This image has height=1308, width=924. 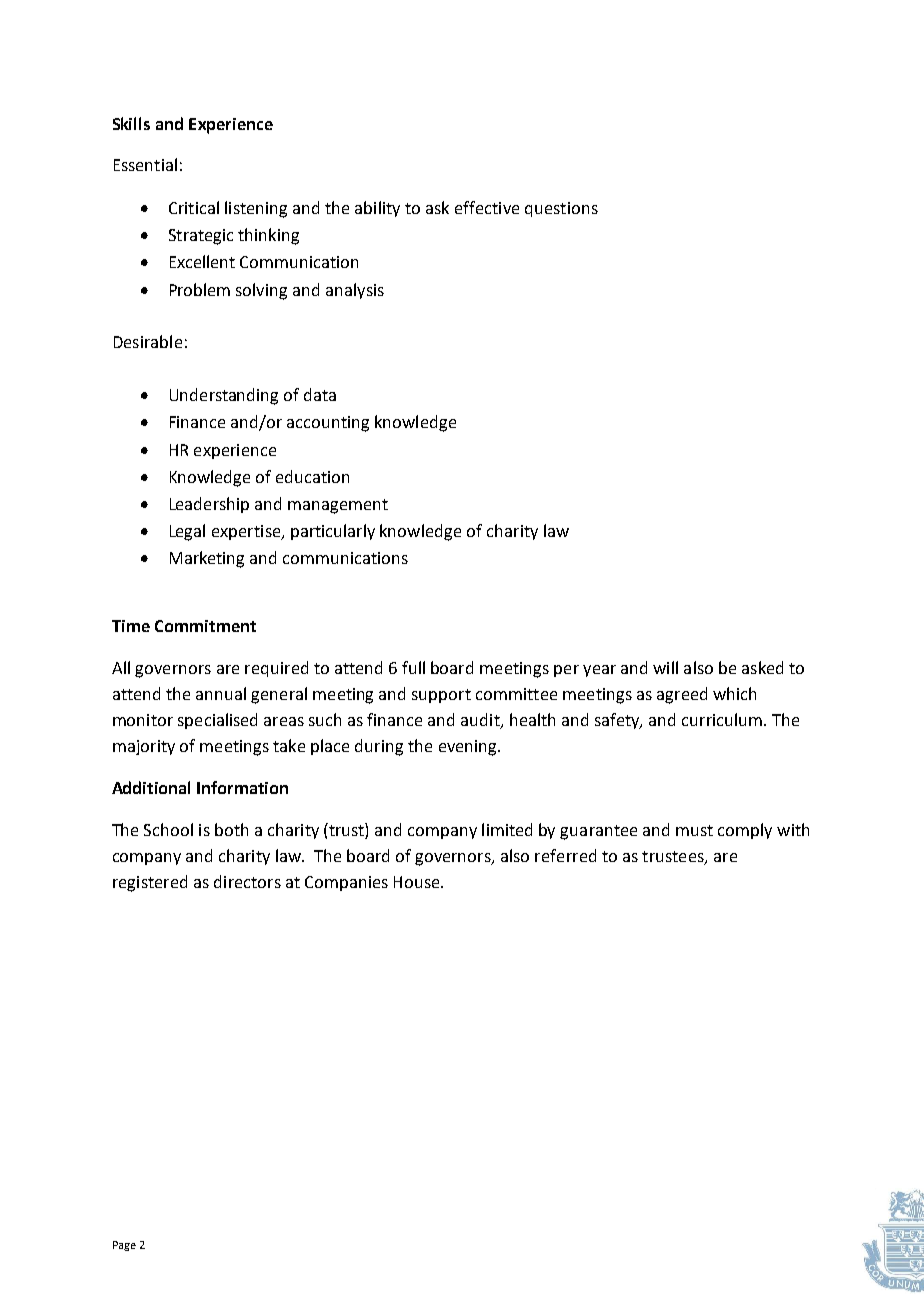 What do you see at coordinates (124, 1246) in the image?
I see `Page` at bounding box center [124, 1246].
